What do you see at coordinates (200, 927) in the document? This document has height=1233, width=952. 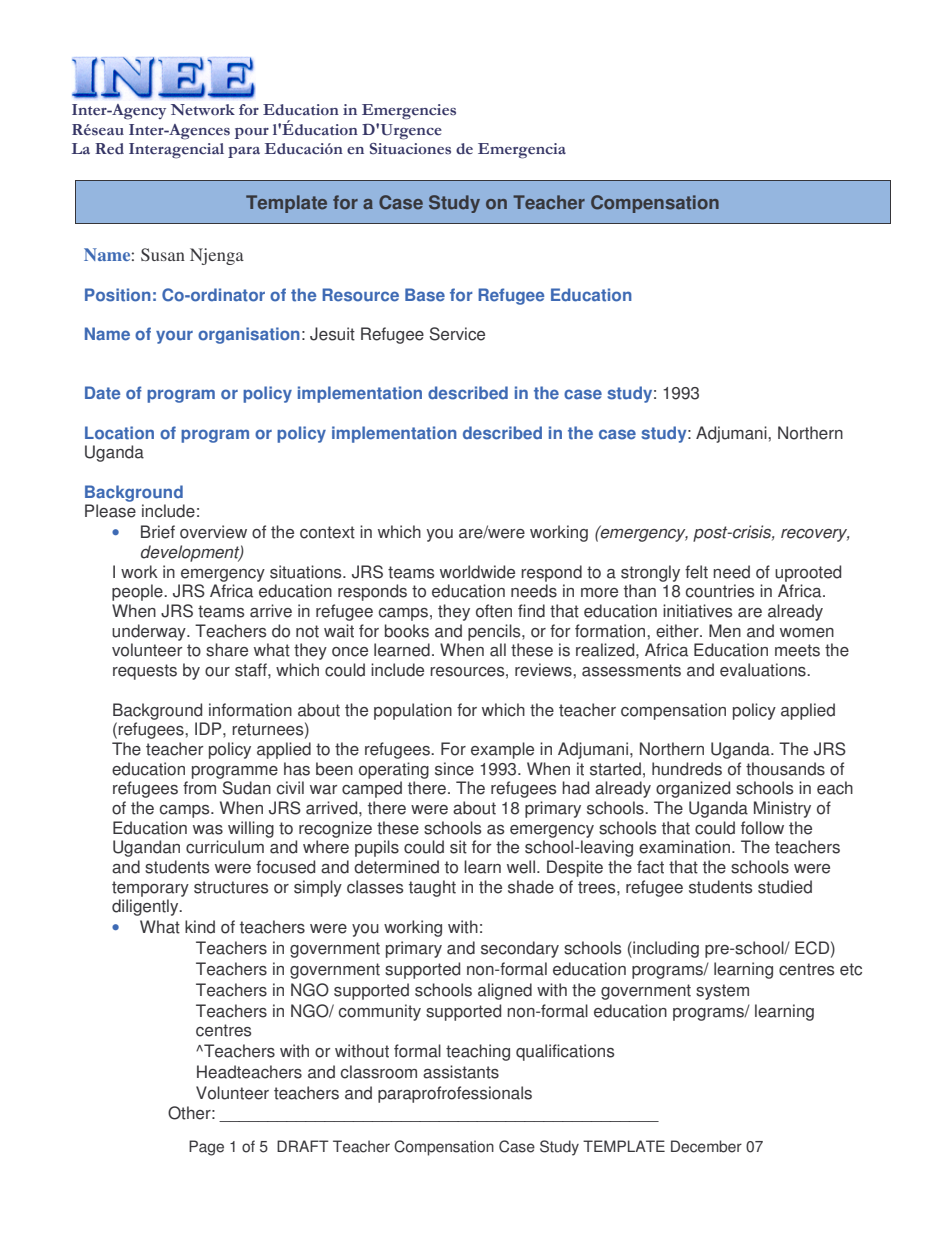 I see `kind` at bounding box center [200, 927].
